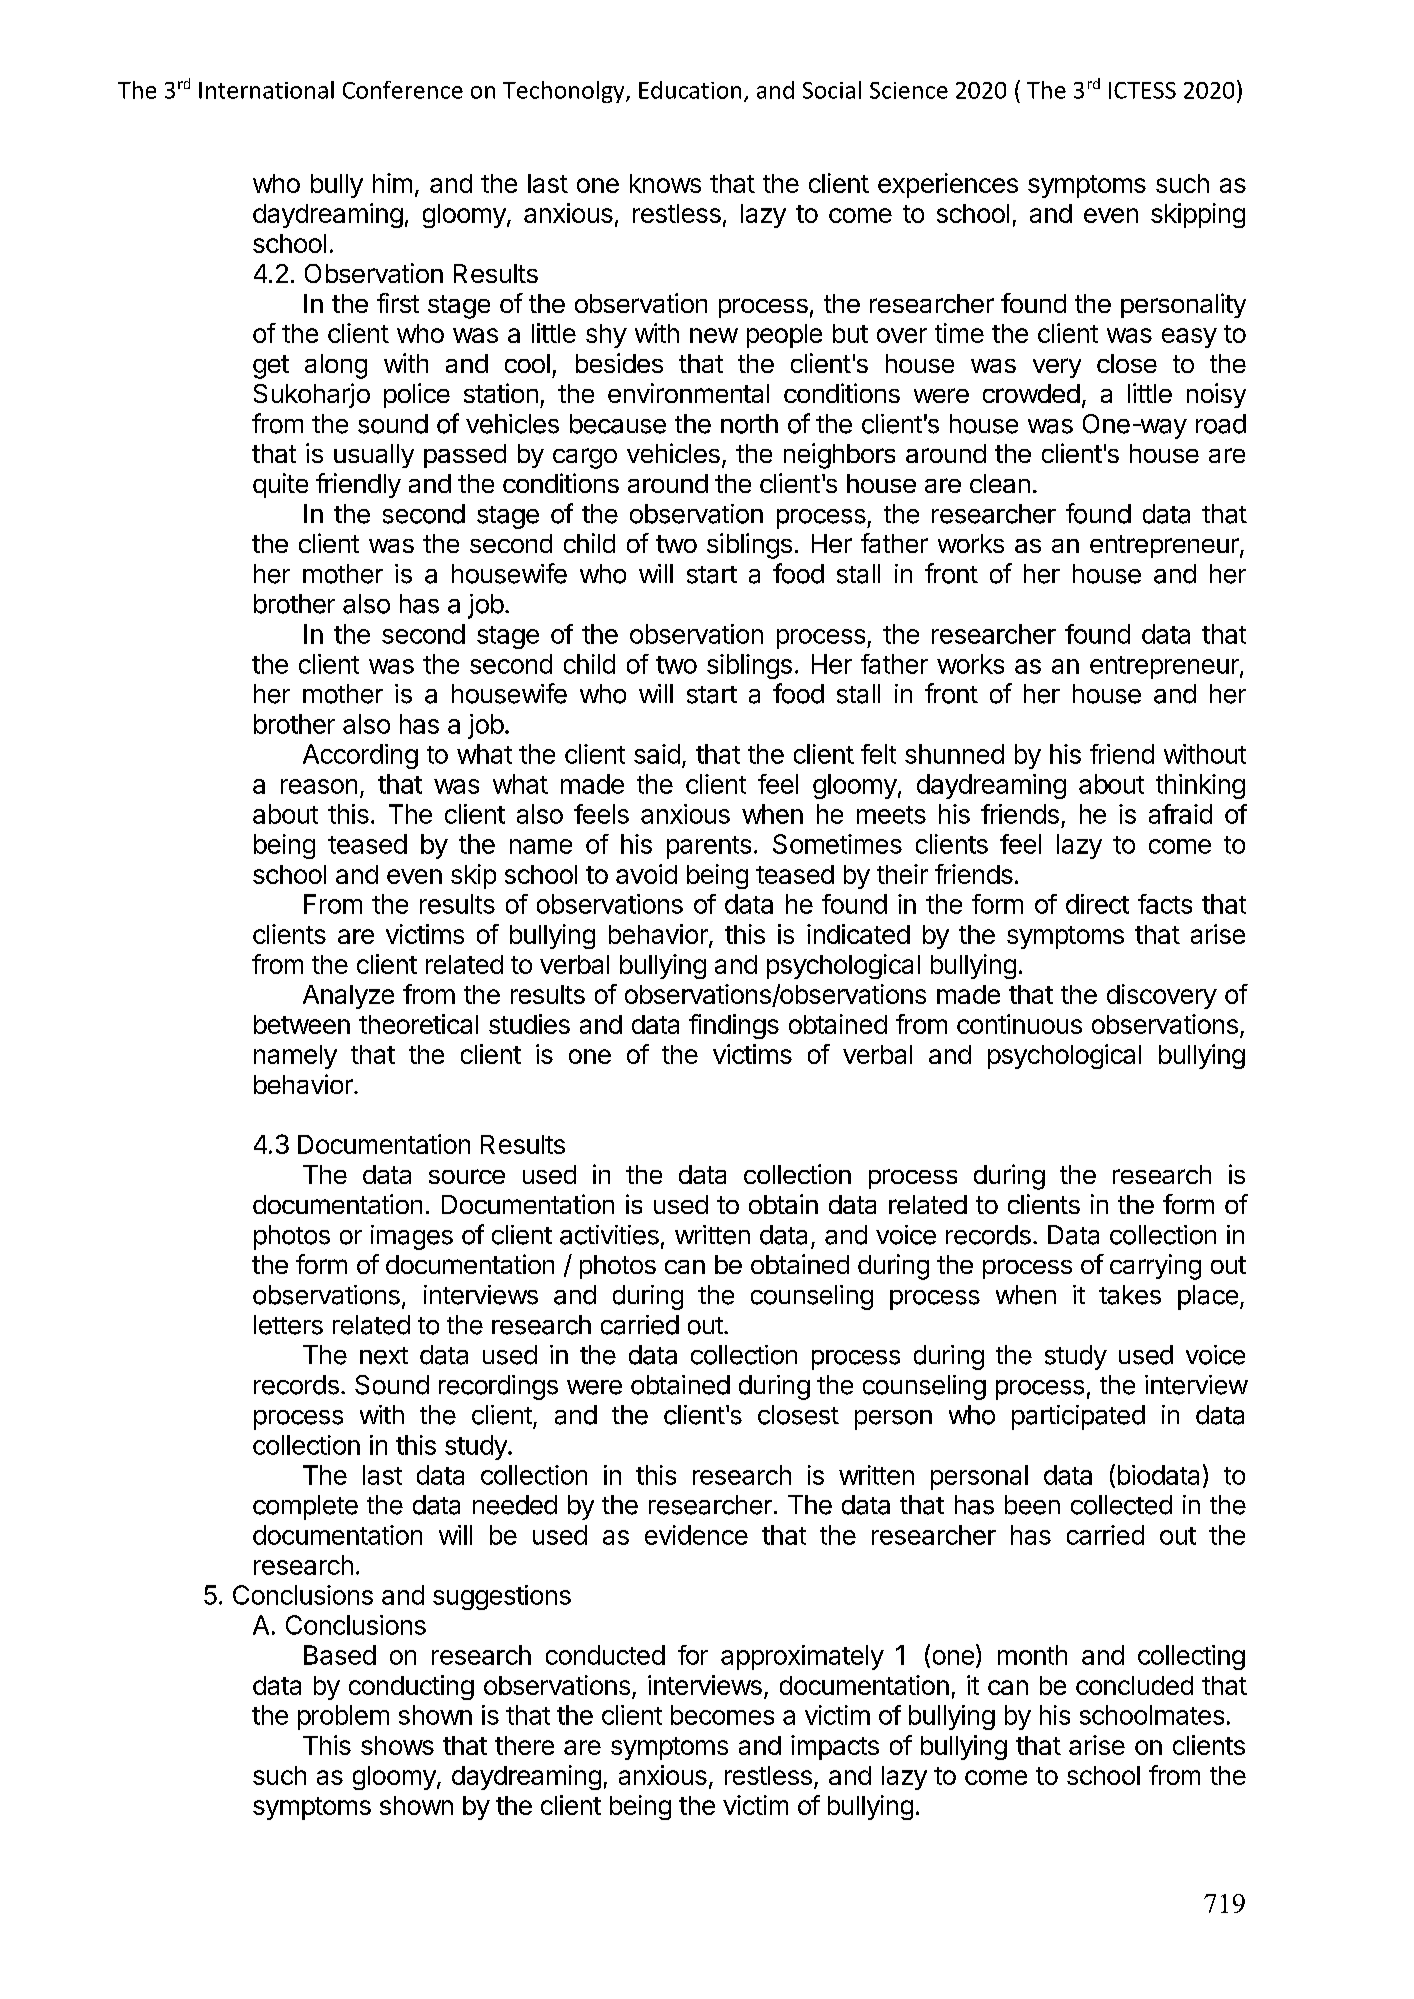 The image size is (1414, 1999). I want to click on parents, so click(709, 847).
